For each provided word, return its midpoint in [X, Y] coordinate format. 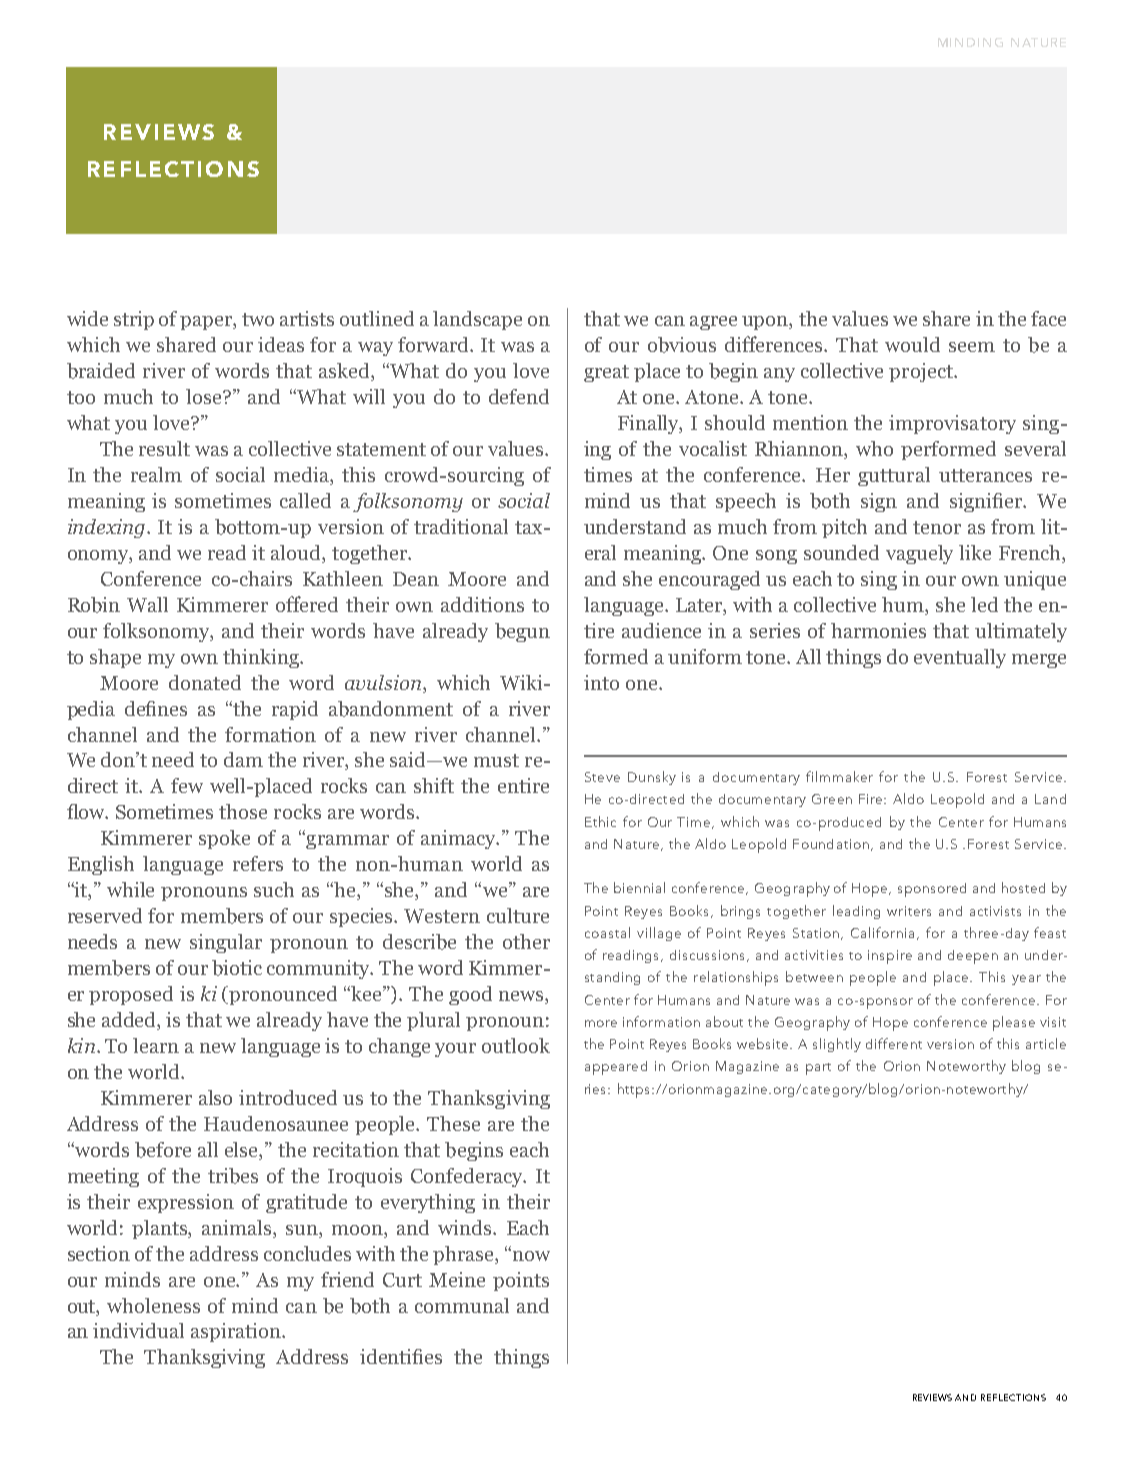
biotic [237, 968]
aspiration [237, 1332]
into [601, 682]
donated [205, 682]
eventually [960, 658]
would [912, 344]
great [606, 373]
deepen [973, 957]
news [522, 997]
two [258, 319]
